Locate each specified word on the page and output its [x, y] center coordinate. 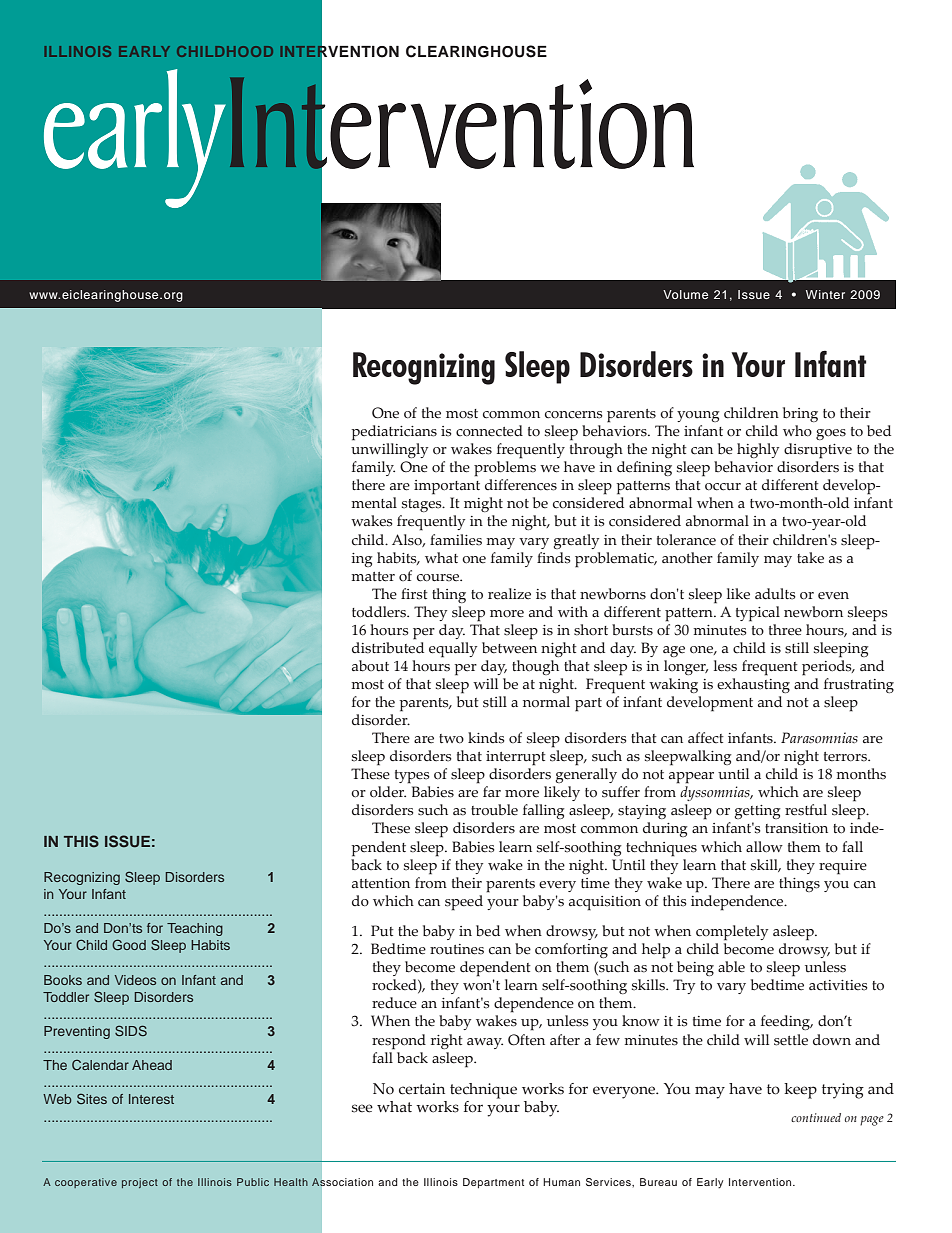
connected [489, 431]
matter [373, 577]
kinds [486, 738]
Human [561, 1182]
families [456, 540]
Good [129, 944]
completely [732, 933]
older [388, 792]
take [810, 558]
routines [457, 949]
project [140, 1183]
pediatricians [394, 433]
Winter [825, 294]
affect [706, 738]
